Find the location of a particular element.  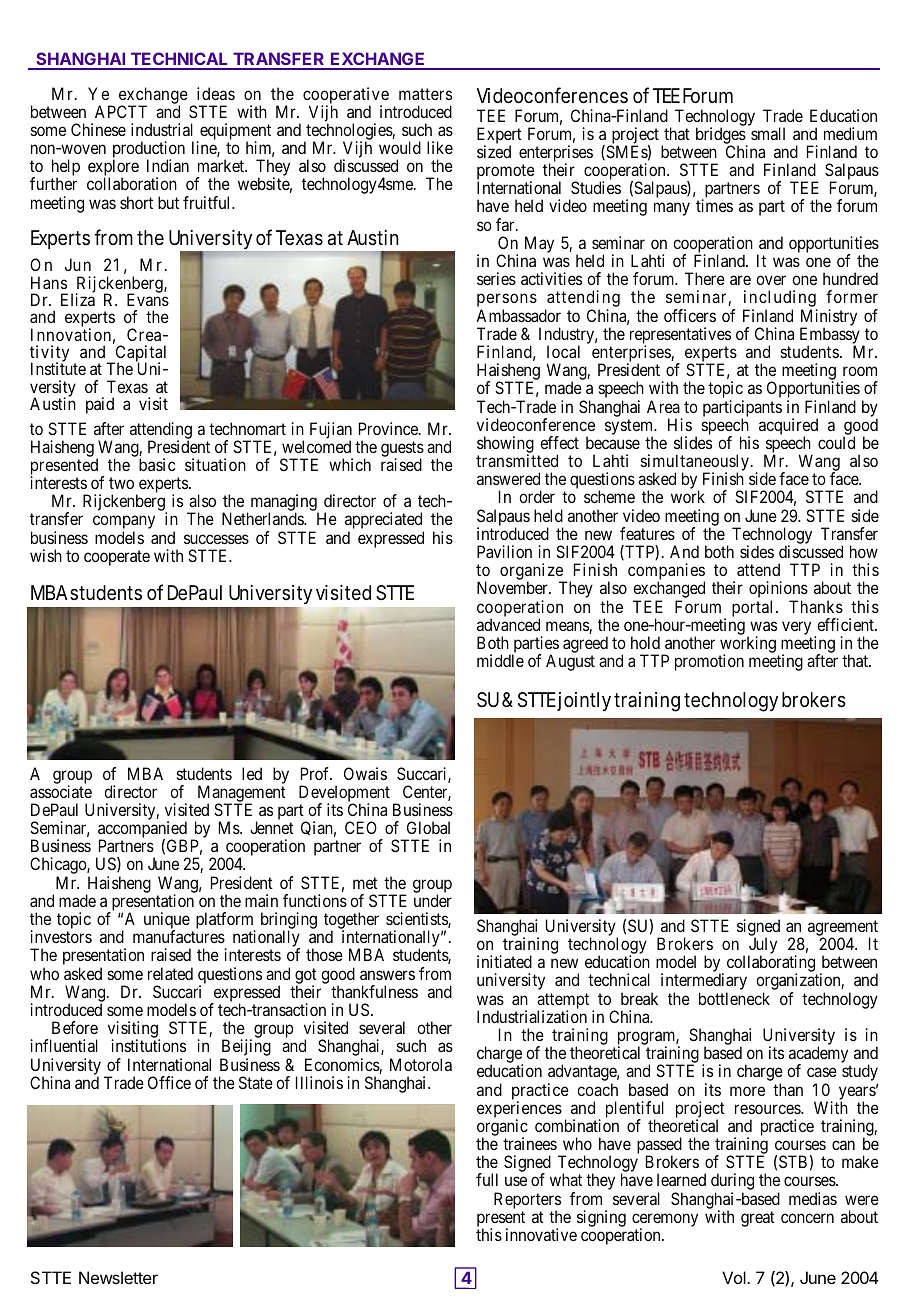

production is located at coordinates (149, 151).
